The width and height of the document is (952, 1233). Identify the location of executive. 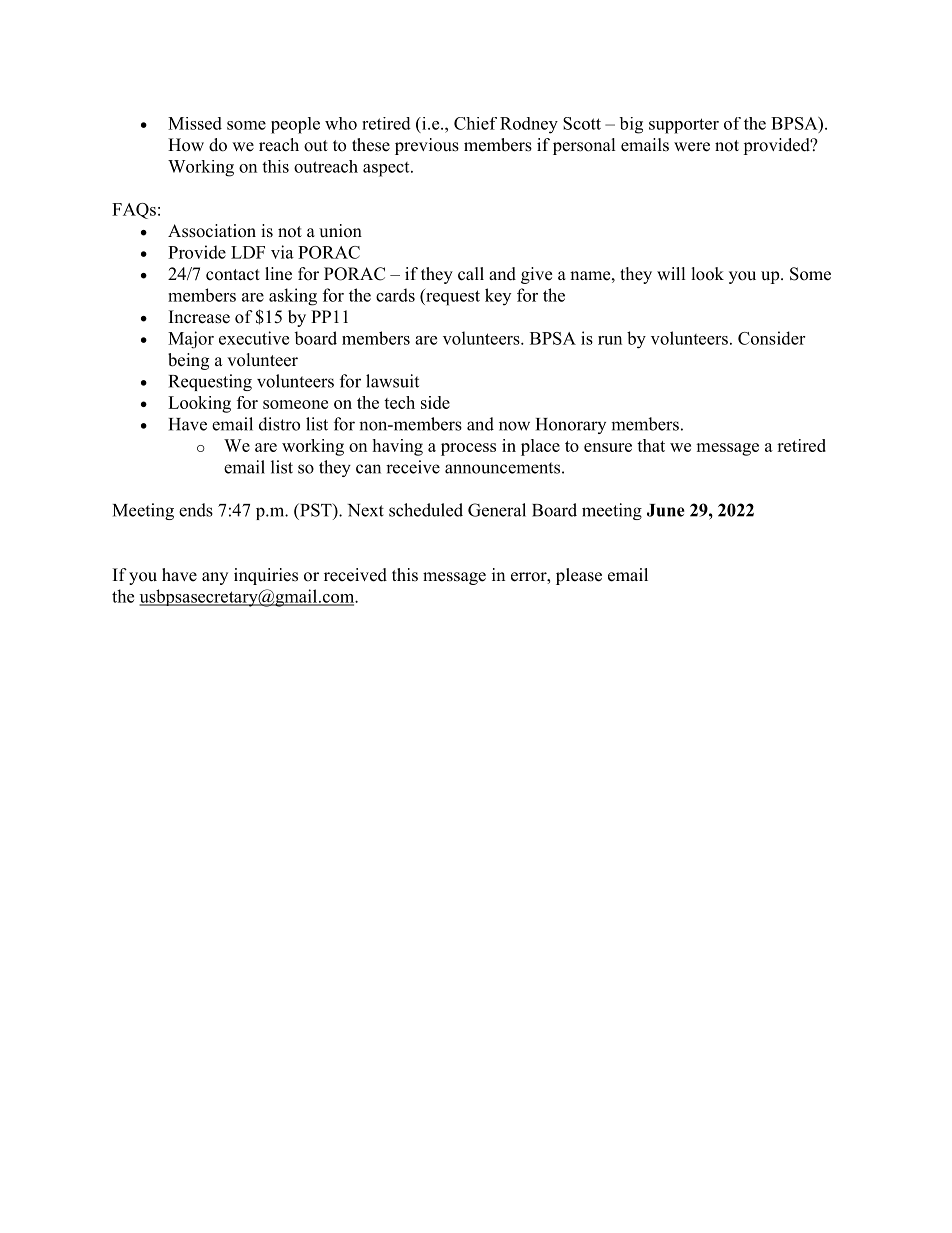
(254, 338).
